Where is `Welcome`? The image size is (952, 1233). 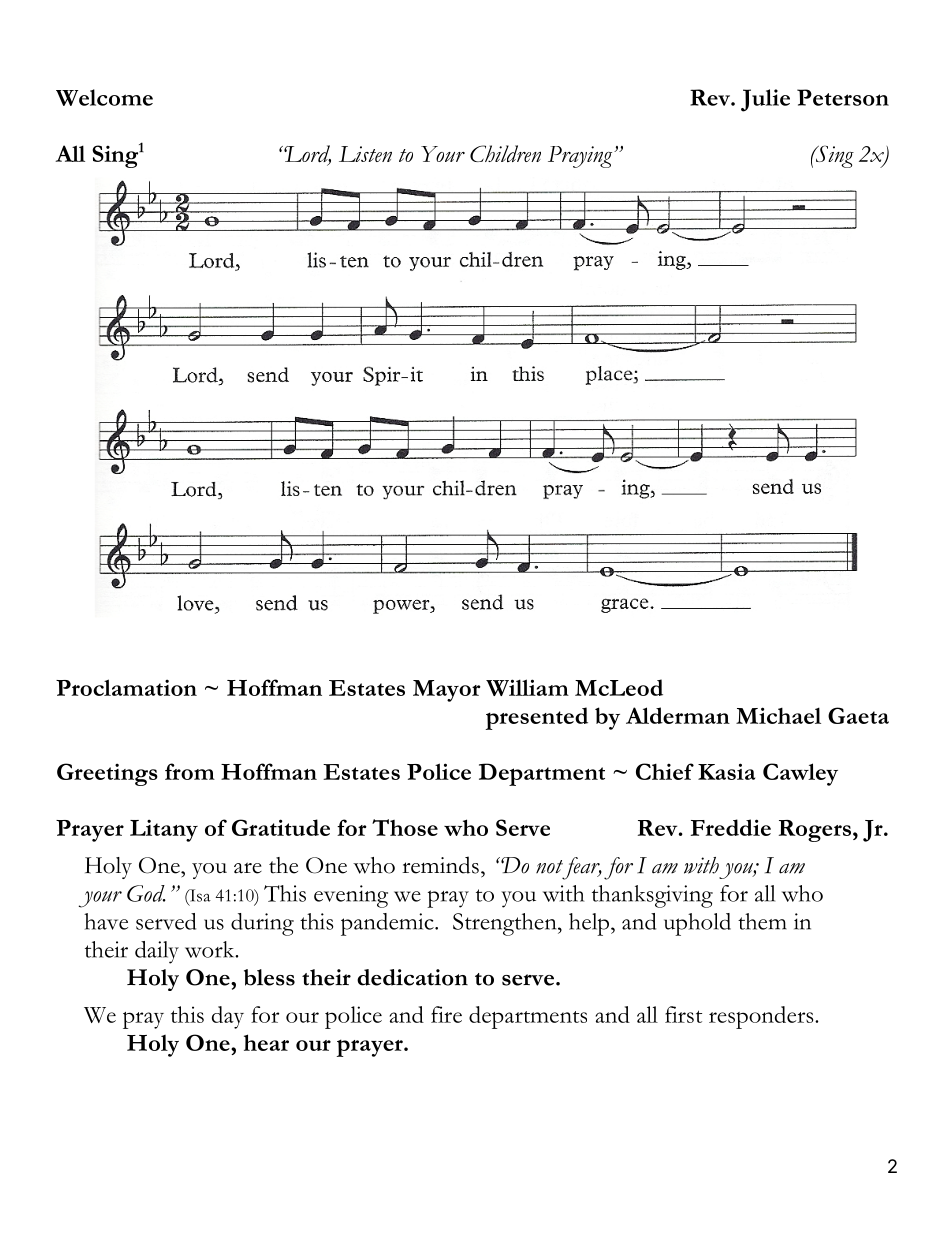 Welcome is located at coordinates (104, 97).
